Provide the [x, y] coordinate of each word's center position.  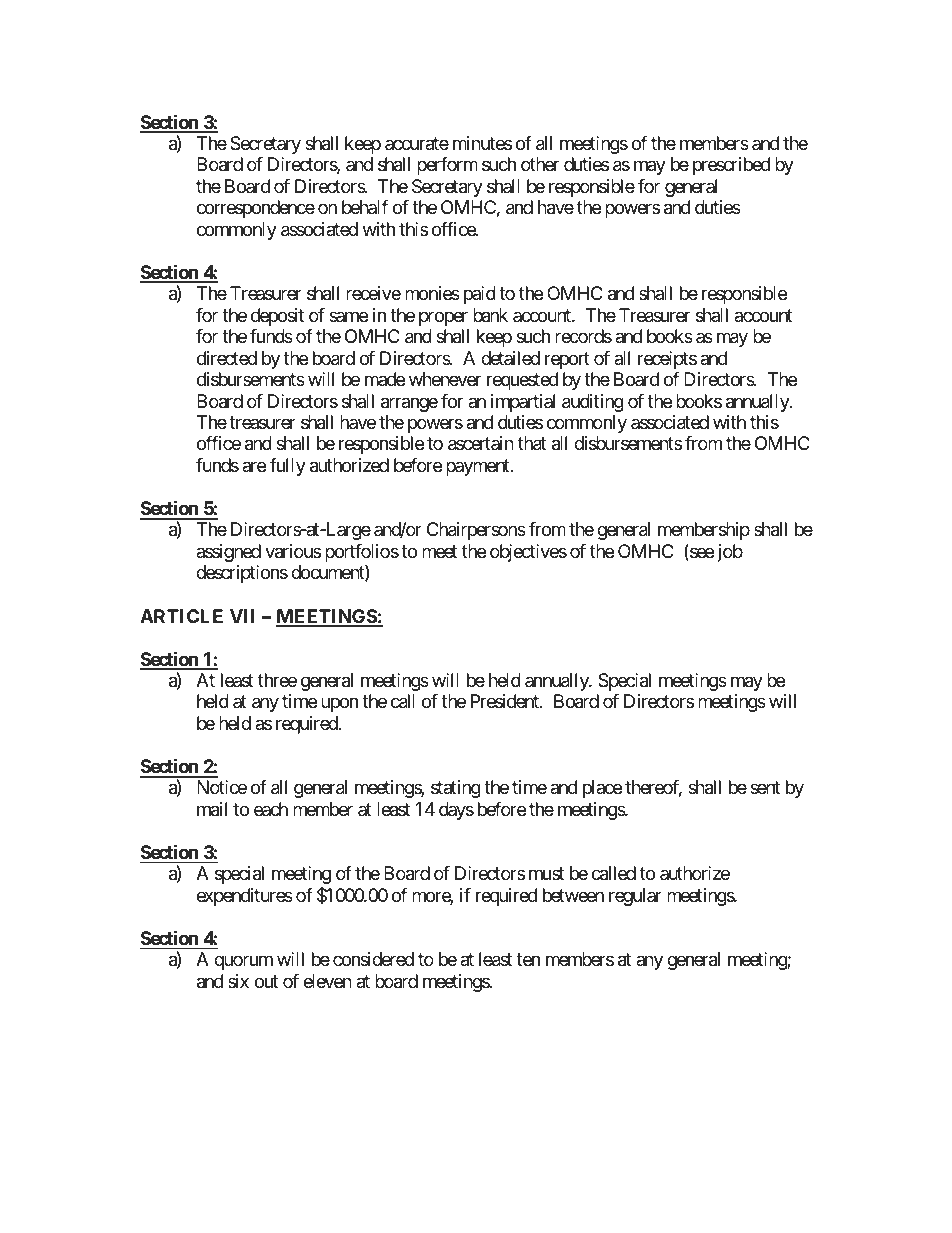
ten [528, 959]
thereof [653, 788]
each [271, 809]
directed [227, 358]
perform [447, 166]
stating [456, 789]
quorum [243, 963]
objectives [528, 553]
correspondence [256, 209]
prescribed [731, 166]
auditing [593, 403]
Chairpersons [476, 531]
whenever [445, 379]
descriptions [242, 574]
